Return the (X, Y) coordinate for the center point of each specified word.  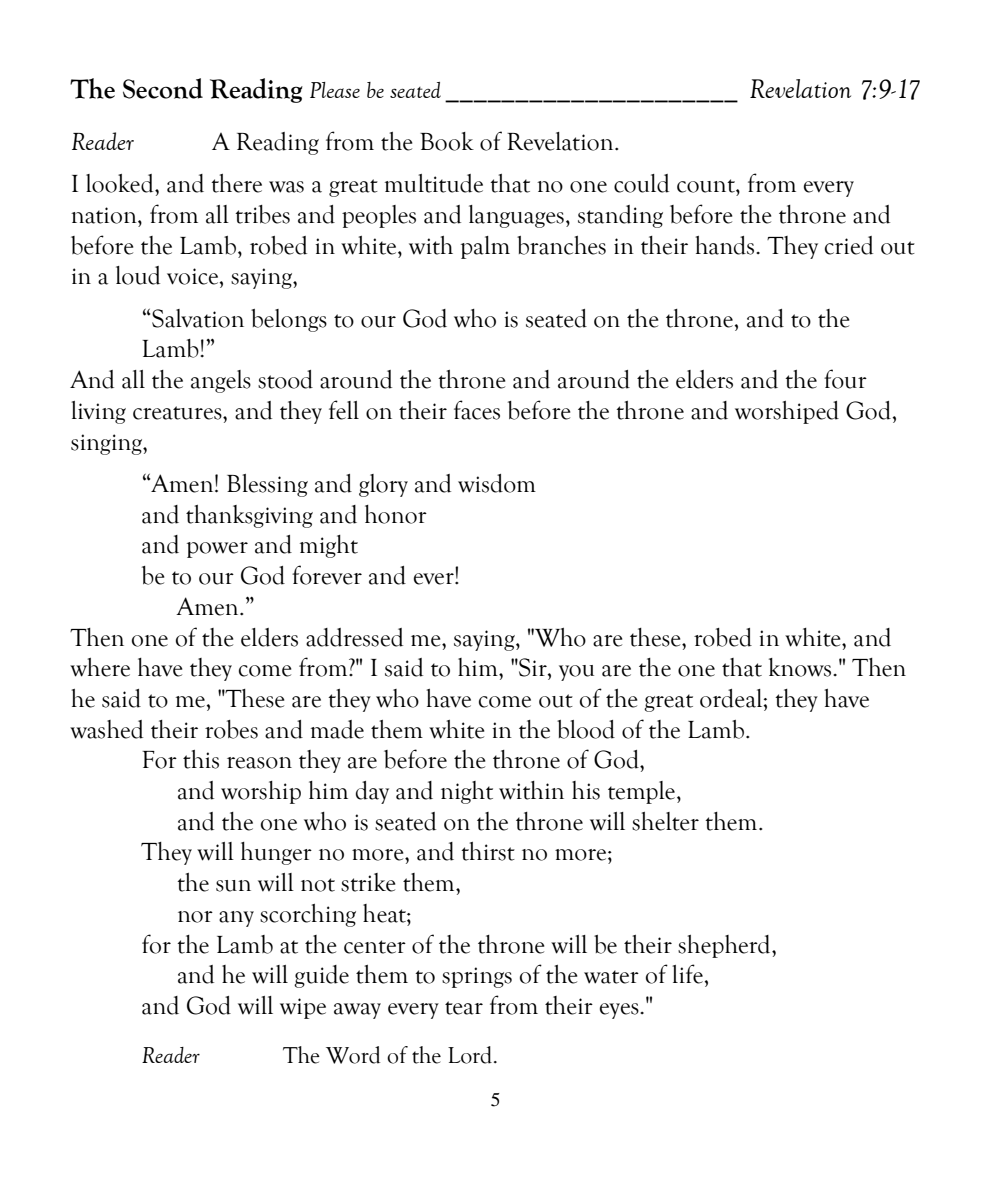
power (217, 550)
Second (163, 88)
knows (801, 667)
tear (464, 1008)
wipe (303, 1008)
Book (447, 141)
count (707, 186)
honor (396, 514)
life (688, 974)
